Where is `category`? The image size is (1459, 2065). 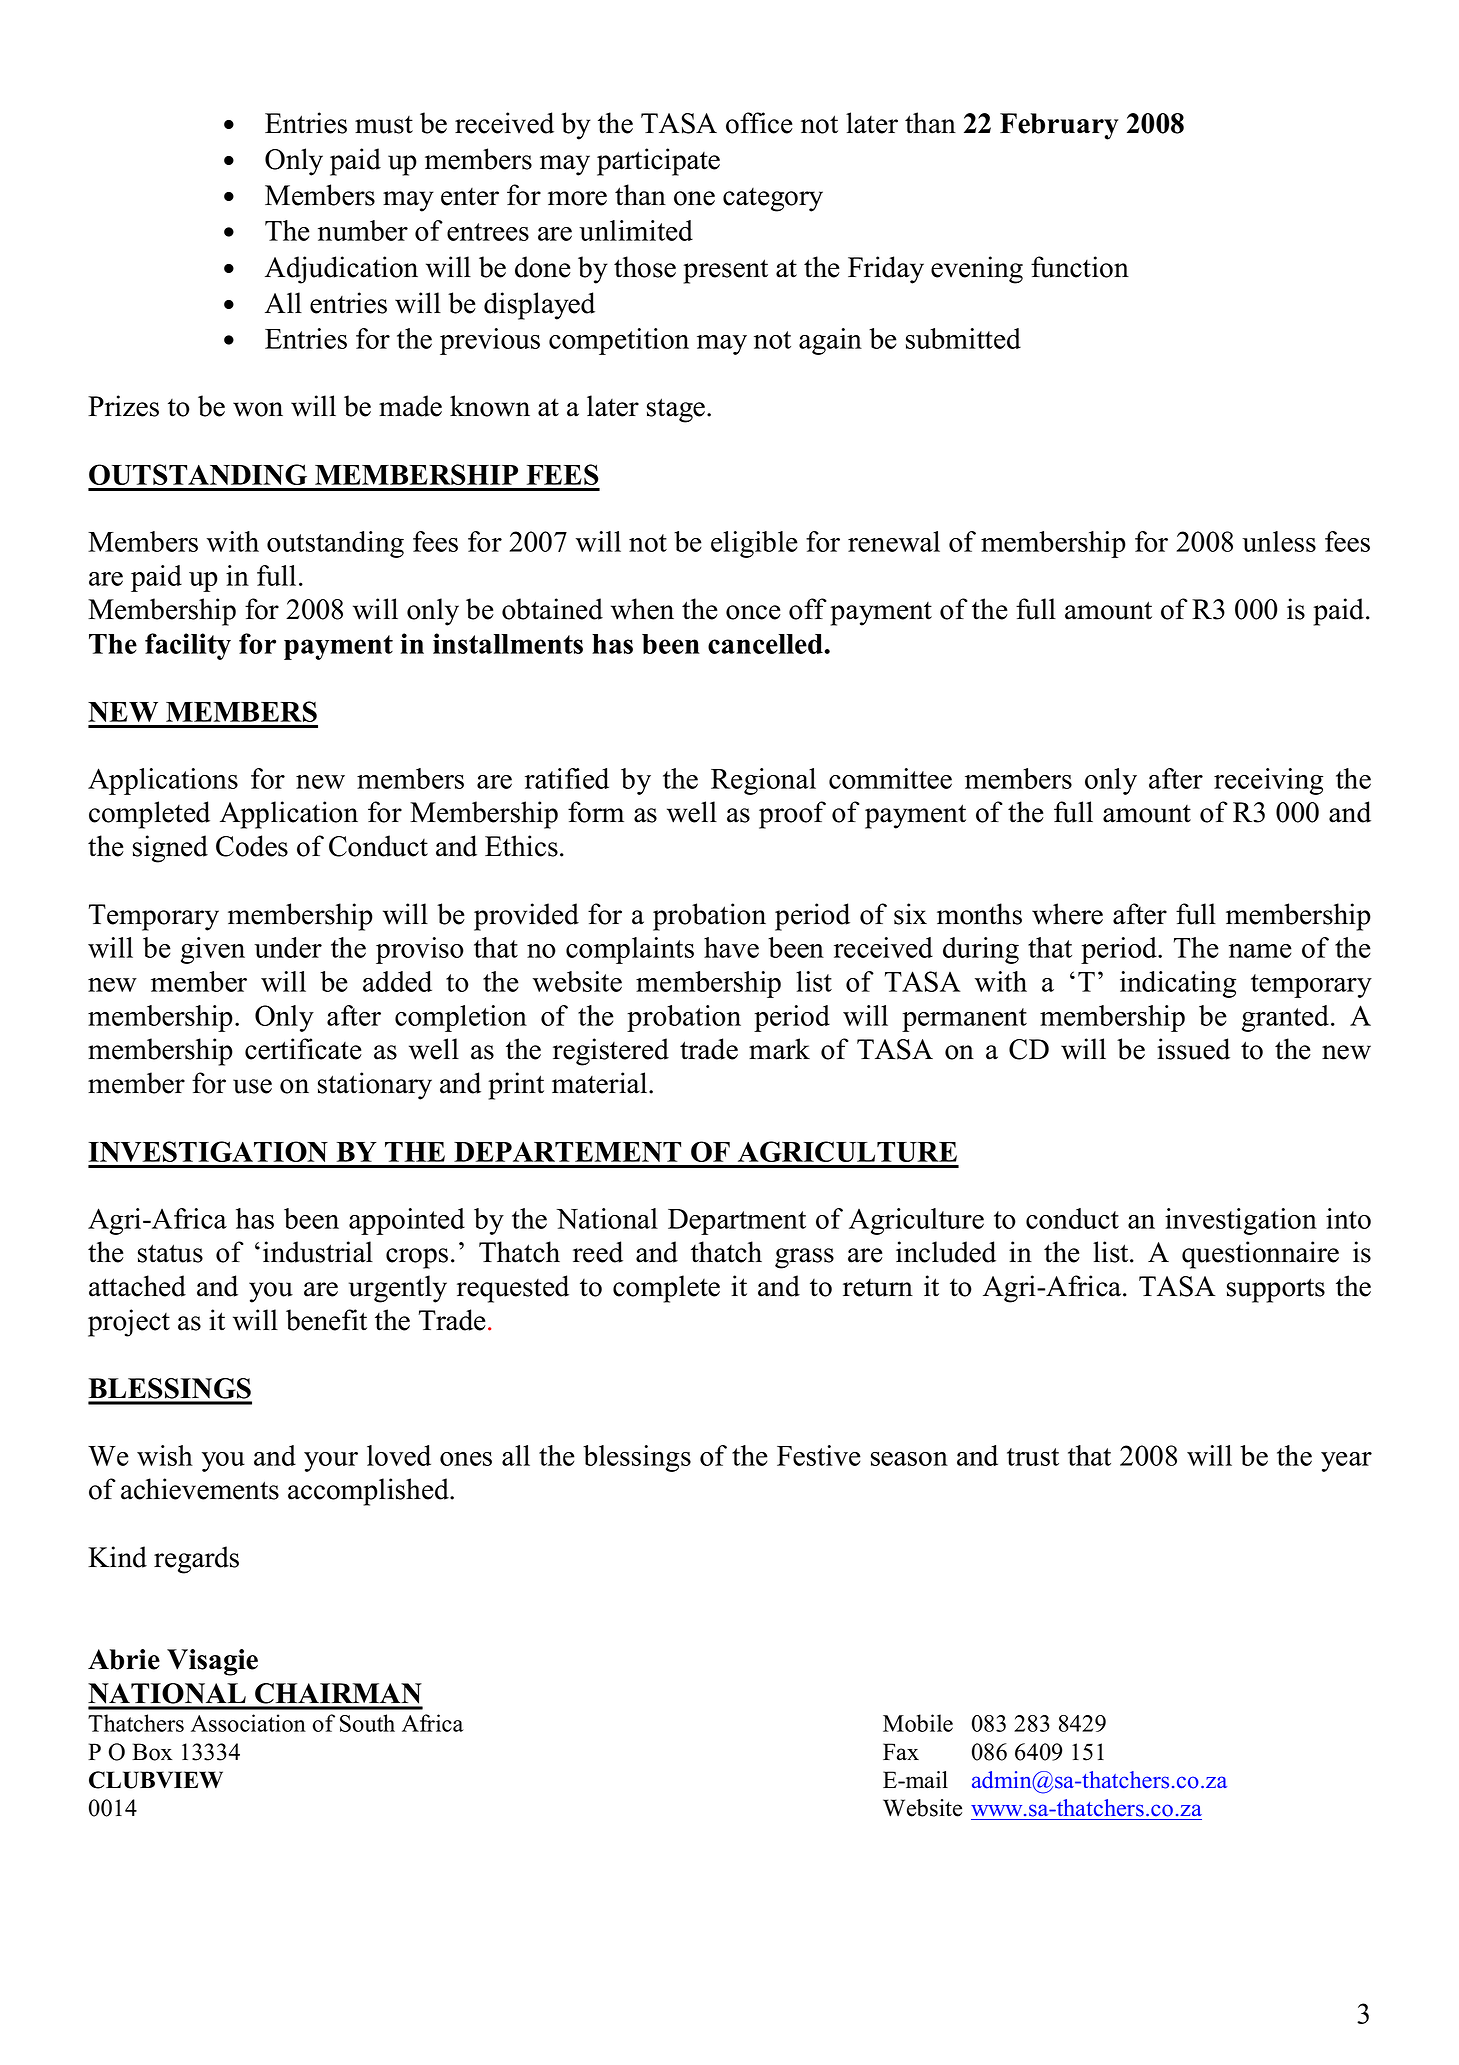
category is located at coordinates (773, 200).
